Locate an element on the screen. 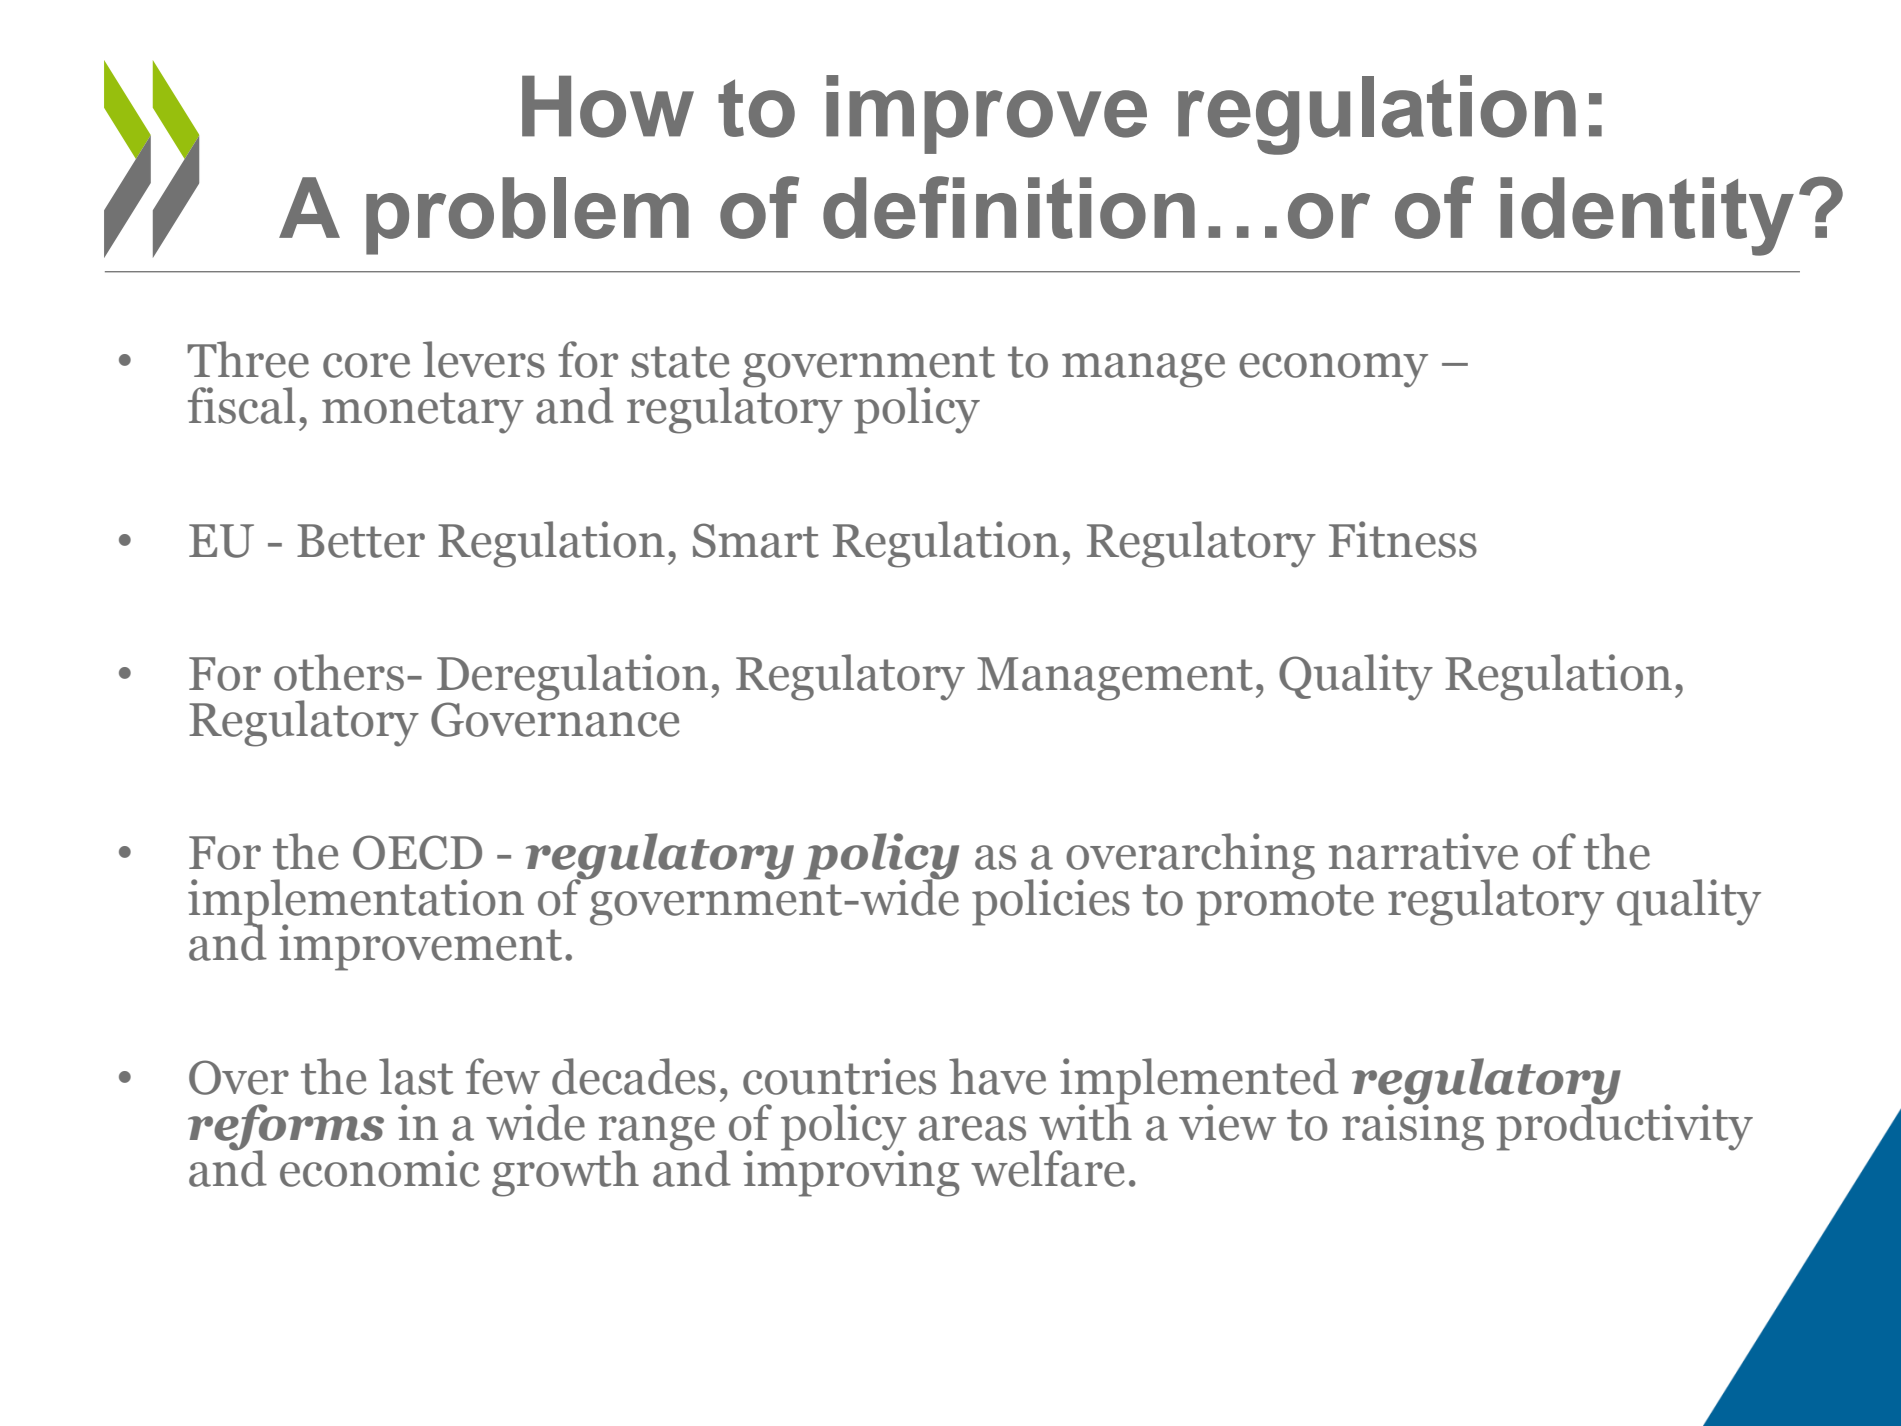 This screenshot has width=1901, height=1426. Better is located at coordinates (361, 541).
